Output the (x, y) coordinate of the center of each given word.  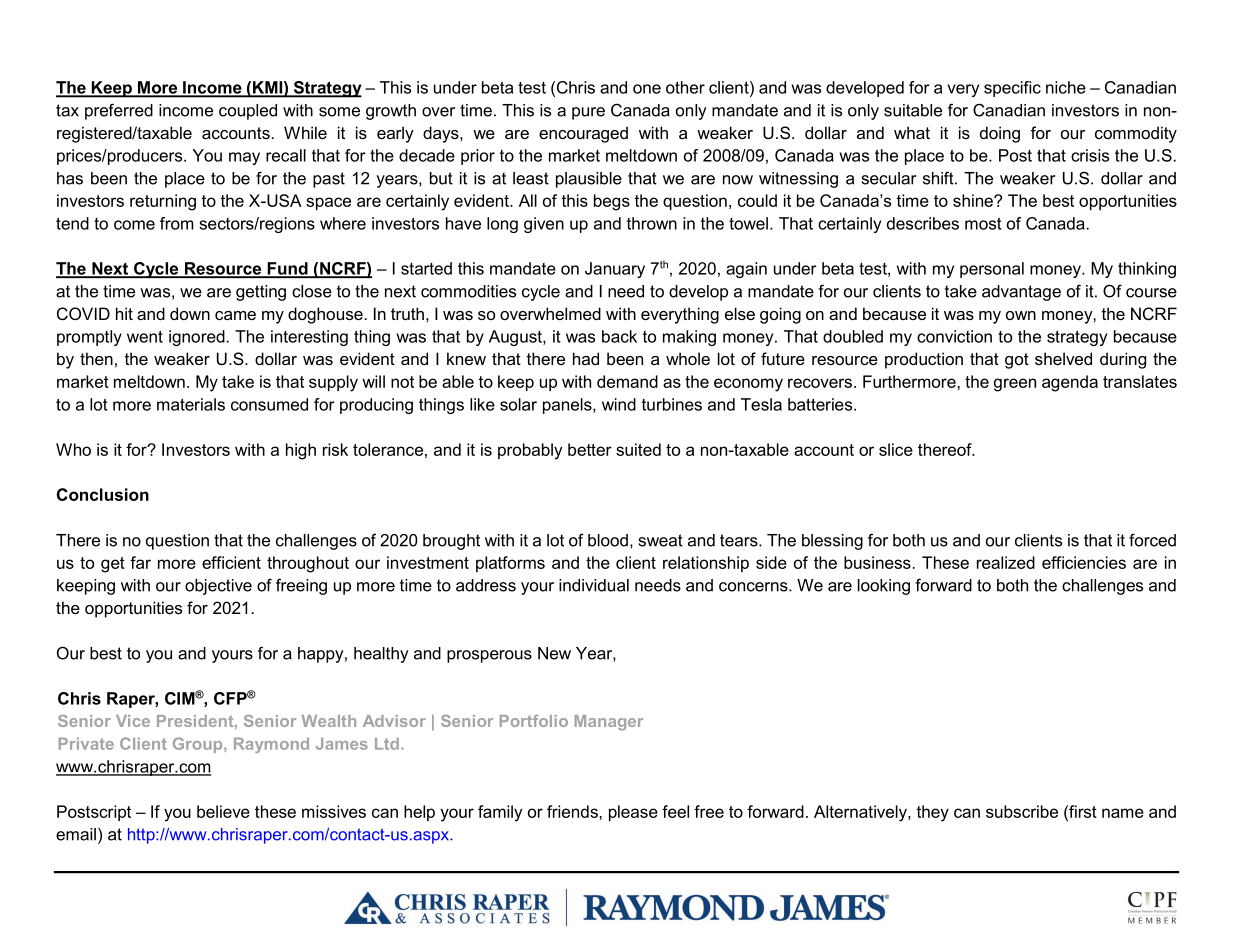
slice (896, 449)
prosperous (489, 656)
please (633, 813)
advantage (1021, 293)
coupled (248, 112)
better (590, 449)
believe (223, 811)
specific (1012, 89)
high (301, 451)
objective (218, 587)
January (615, 270)
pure (588, 113)
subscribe (1022, 811)
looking (884, 587)
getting (261, 293)
